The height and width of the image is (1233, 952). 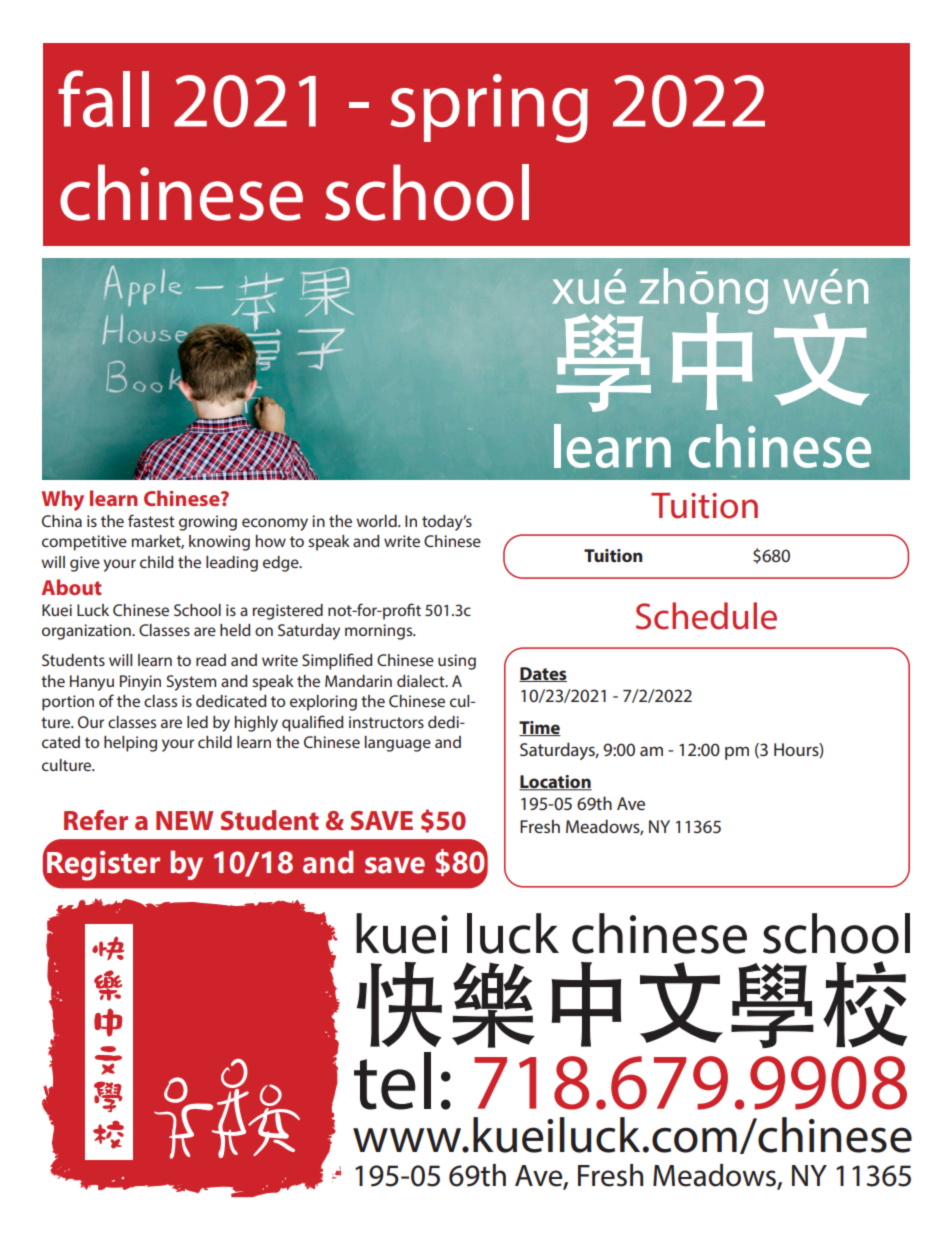 I want to click on world, so click(x=377, y=521).
